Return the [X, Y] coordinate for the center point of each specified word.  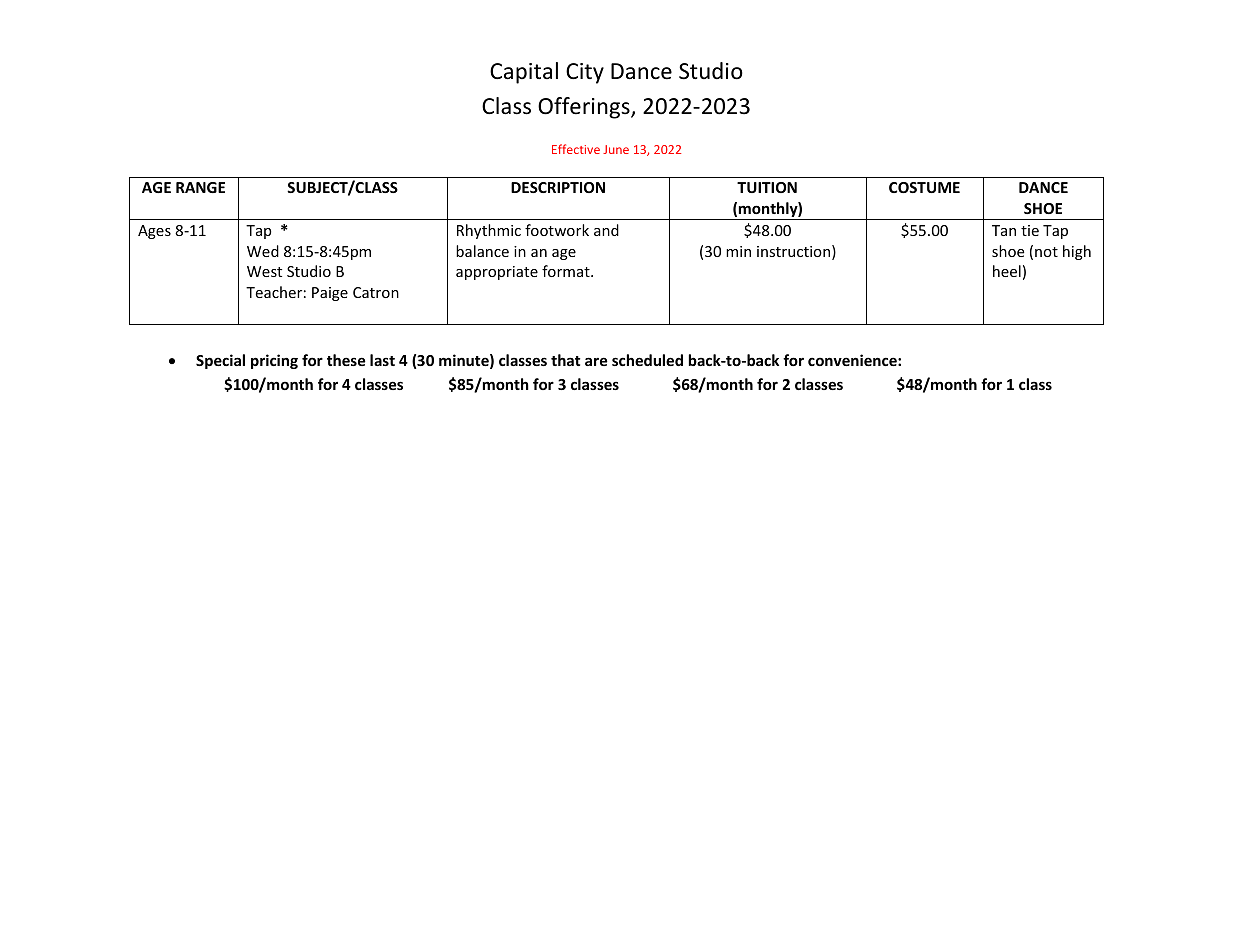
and [606, 230]
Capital [524, 73]
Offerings [585, 108]
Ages [154, 232]
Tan [1004, 230]
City [585, 73]
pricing [274, 361]
